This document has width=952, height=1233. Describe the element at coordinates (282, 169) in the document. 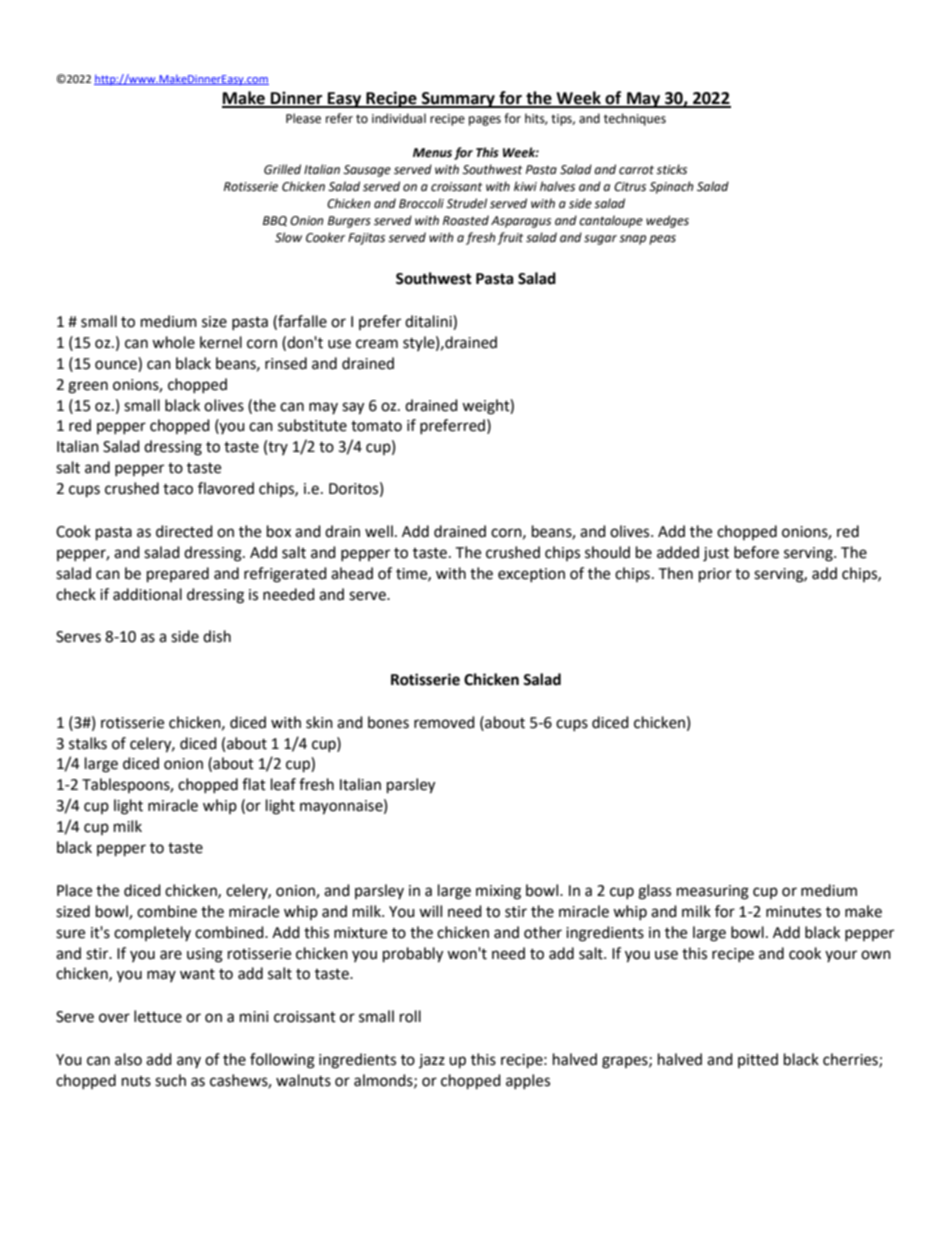

I see `Grilled` at that location.
